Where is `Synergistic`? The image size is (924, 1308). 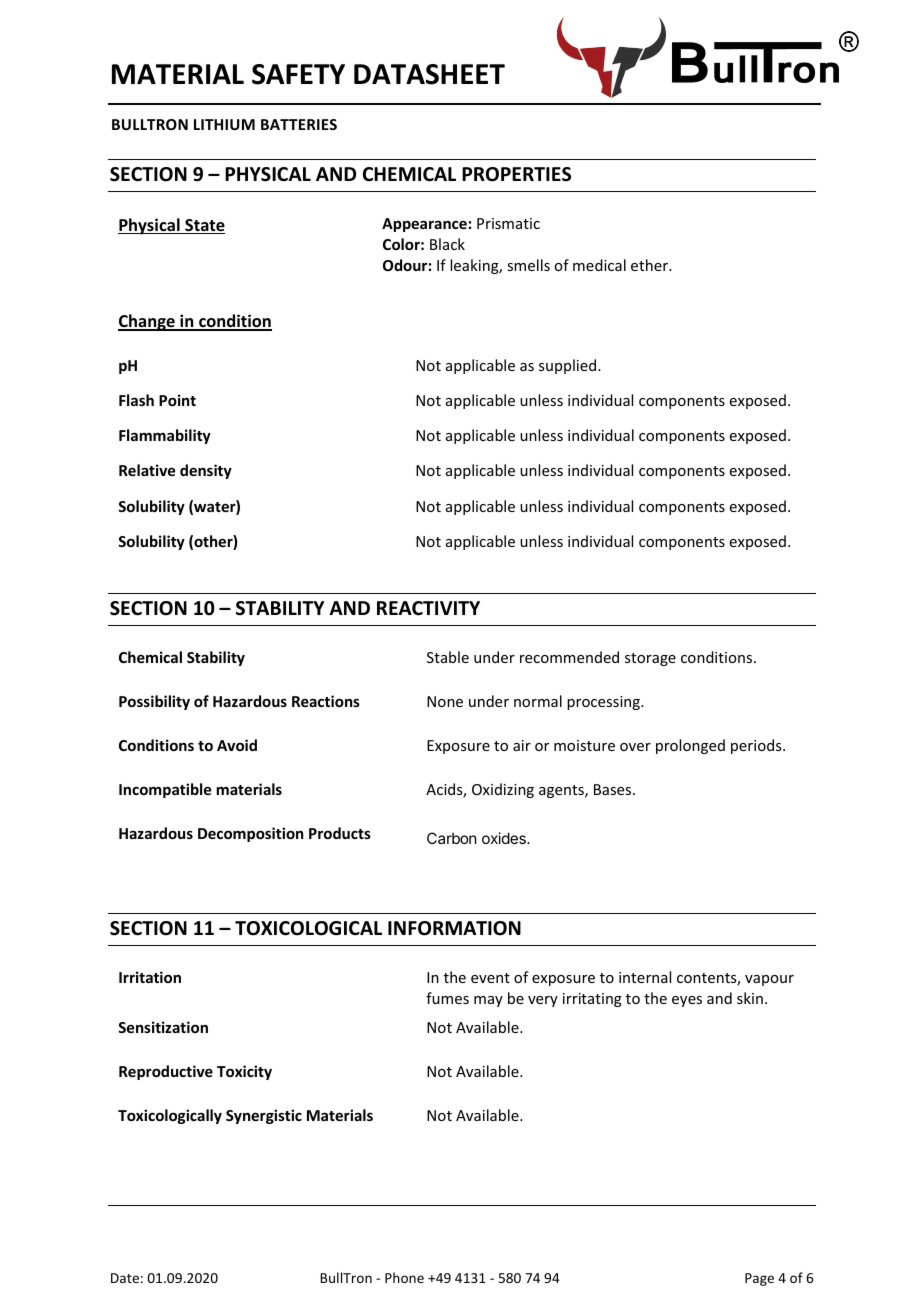 Synergistic is located at coordinates (264, 1116).
